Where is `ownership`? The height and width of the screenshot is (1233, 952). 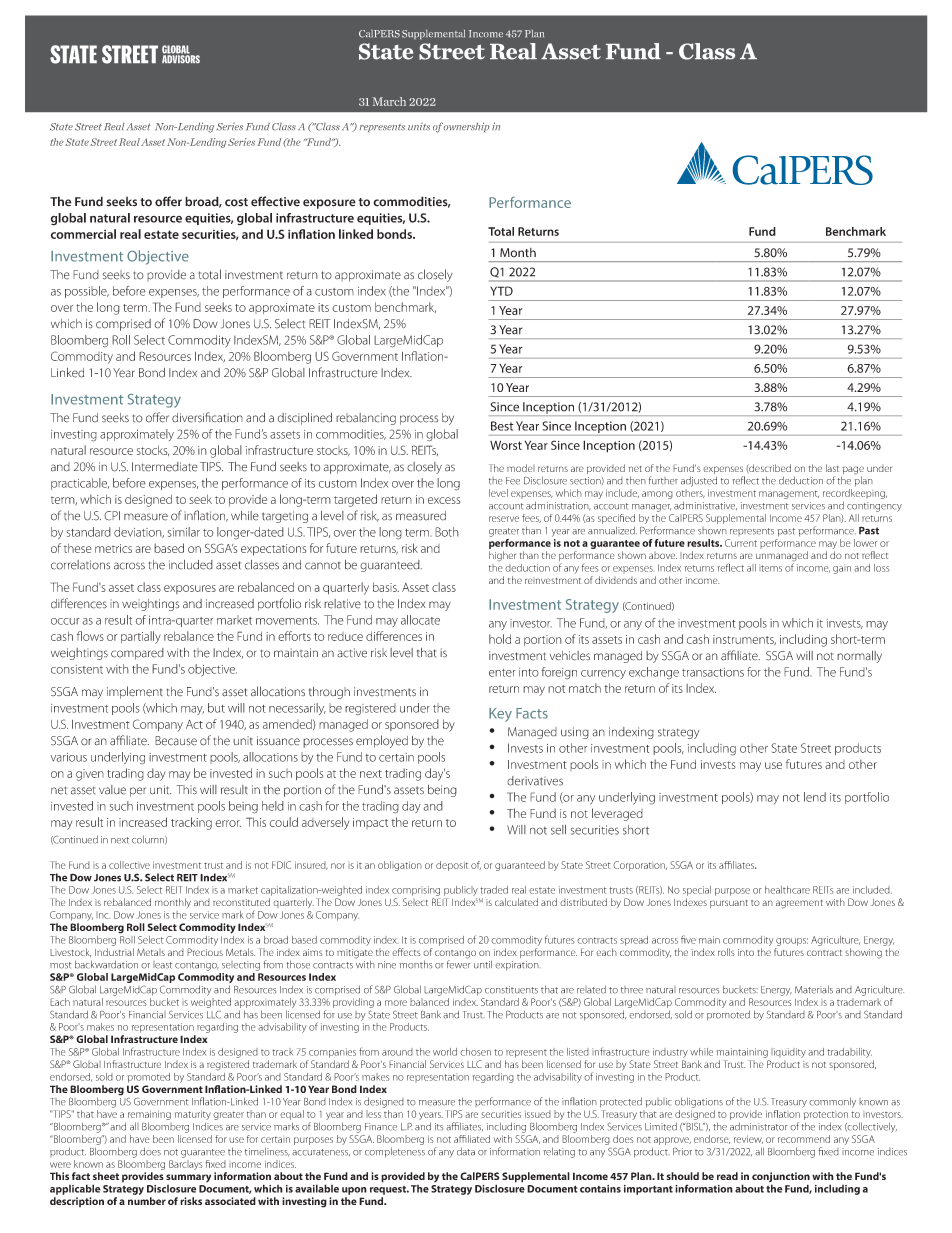 ownership is located at coordinates (466, 127).
